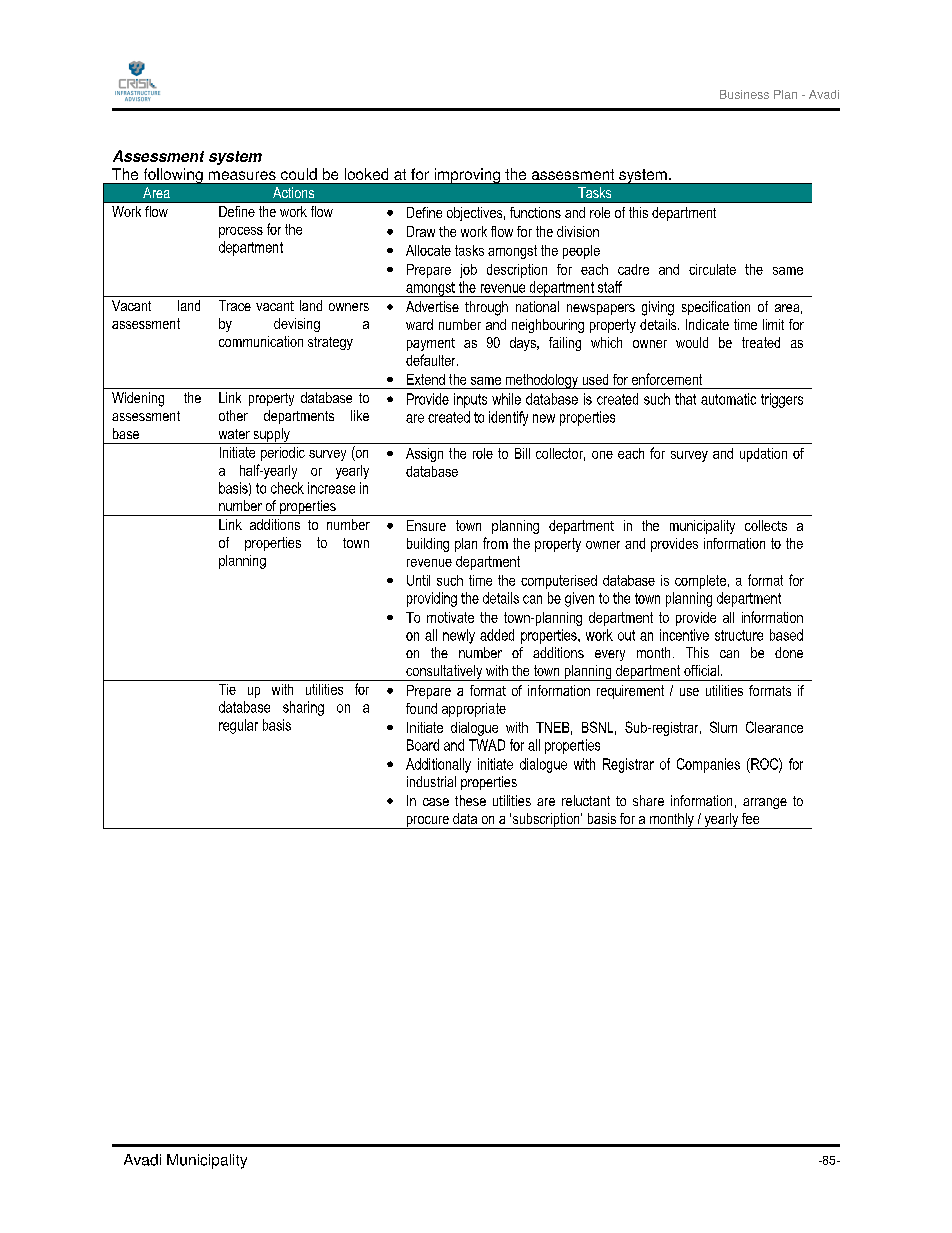 Image resolution: width=952 pixels, height=1233 pixels. Describe the element at coordinates (728, 399) in the page. I see `automatic` at that location.
